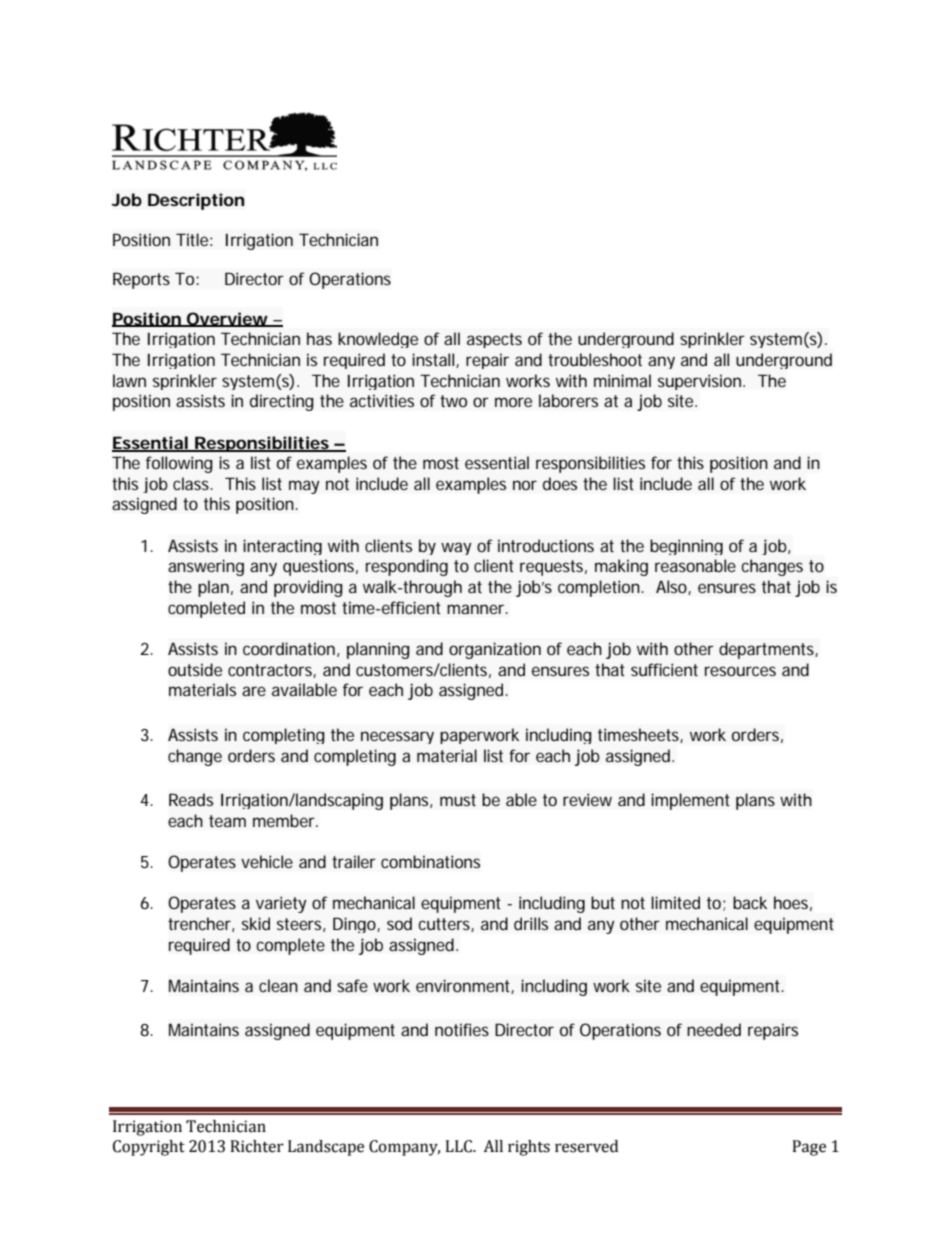 The image size is (952, 1233). Describe the element at coordinates (453, 401) in the screenshot. I see `two` at that location.
